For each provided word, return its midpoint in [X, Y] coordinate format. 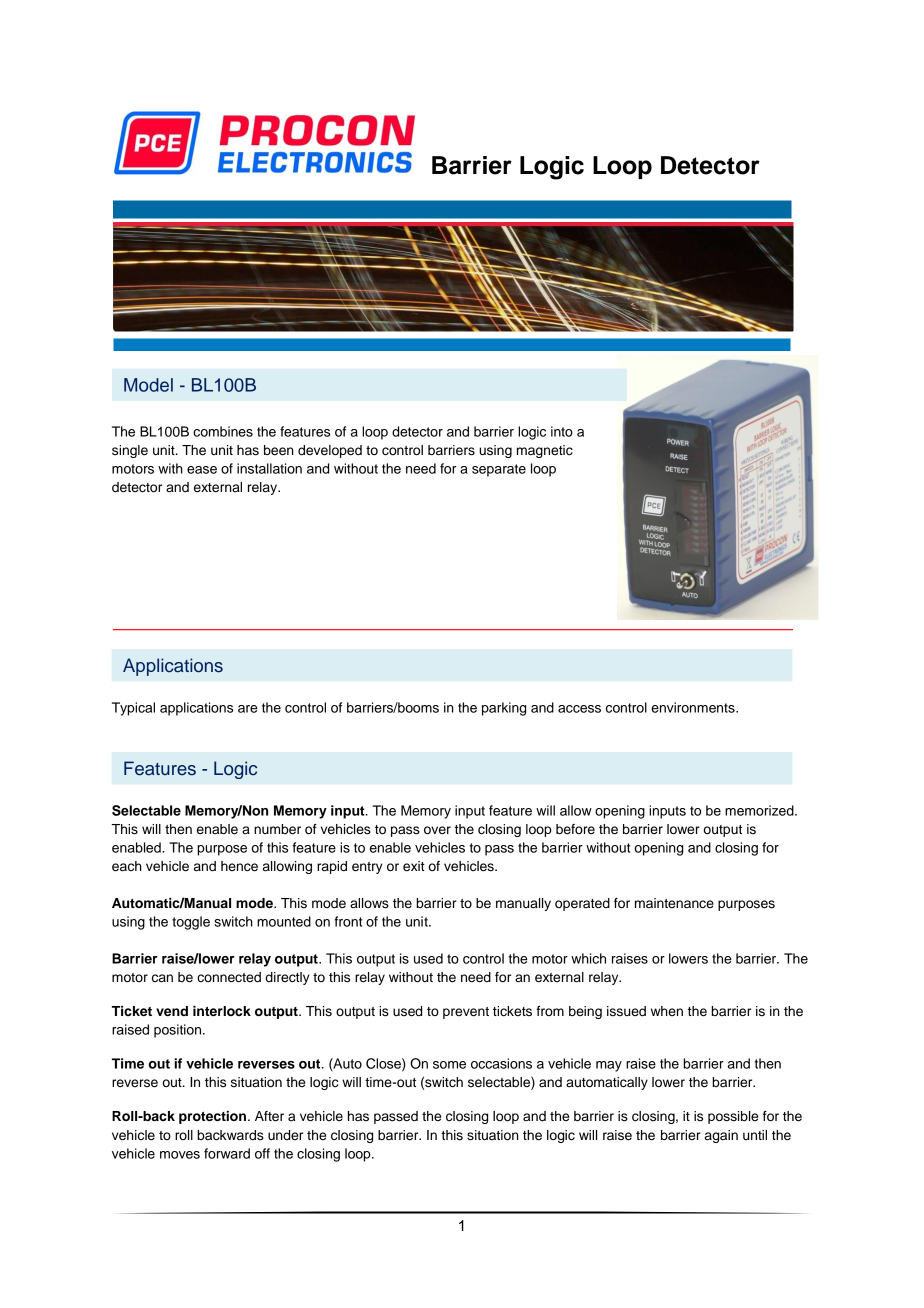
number [277, 829]
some [449, 1065]
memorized [760, 810]
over [437, 830]
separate [499, 470]
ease [202, 470]
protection [212, 1117]
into [562, 431]
